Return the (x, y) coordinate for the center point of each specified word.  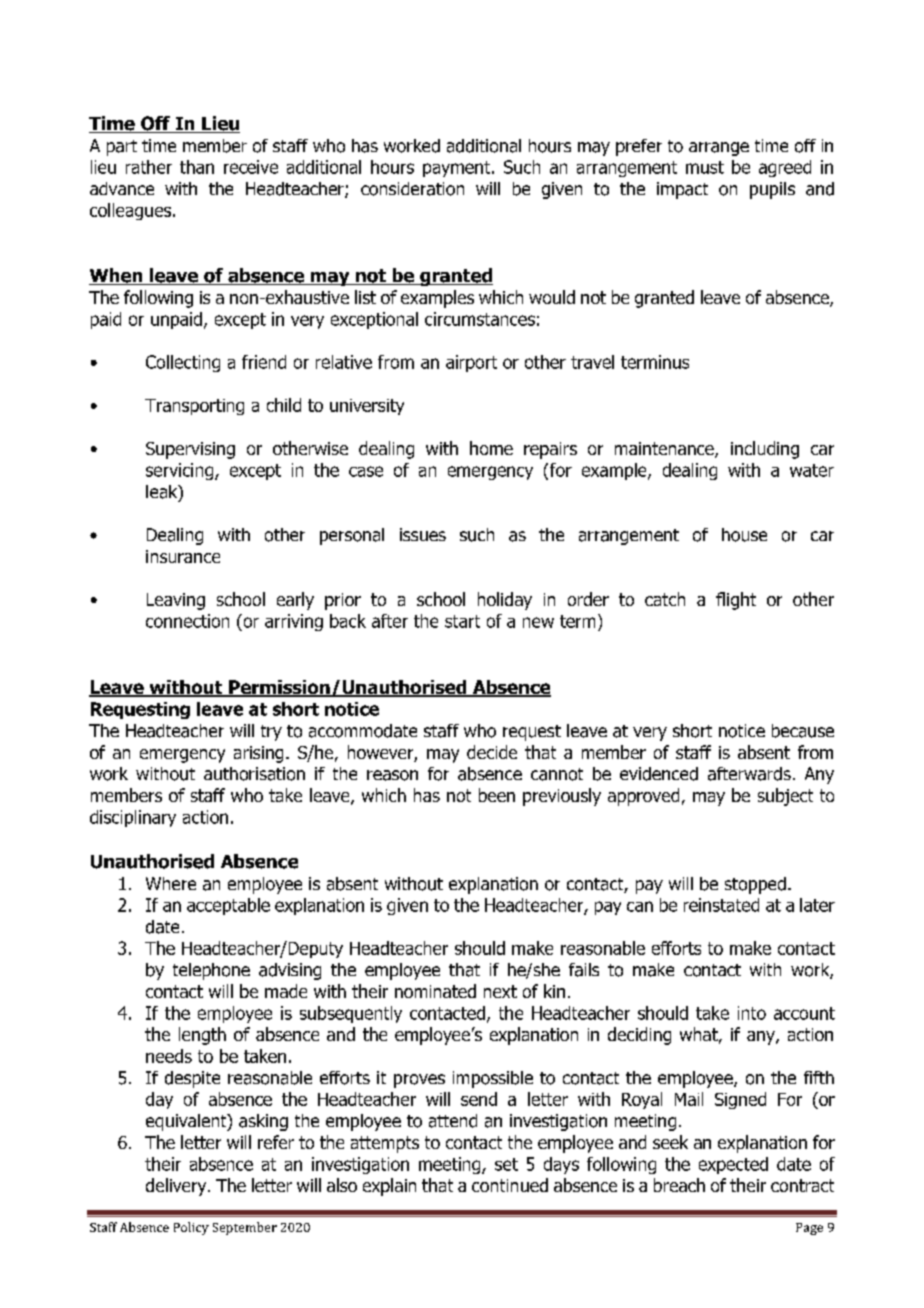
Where (171, 883)
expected (733, 1165)
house (744, 535)
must (705, 167)
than (197, 167)
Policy (191, 1228)
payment (458, 169)
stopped (755, 885)
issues (423, 534)
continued (510, 1185)
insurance (183, 556)
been (497, 795)
